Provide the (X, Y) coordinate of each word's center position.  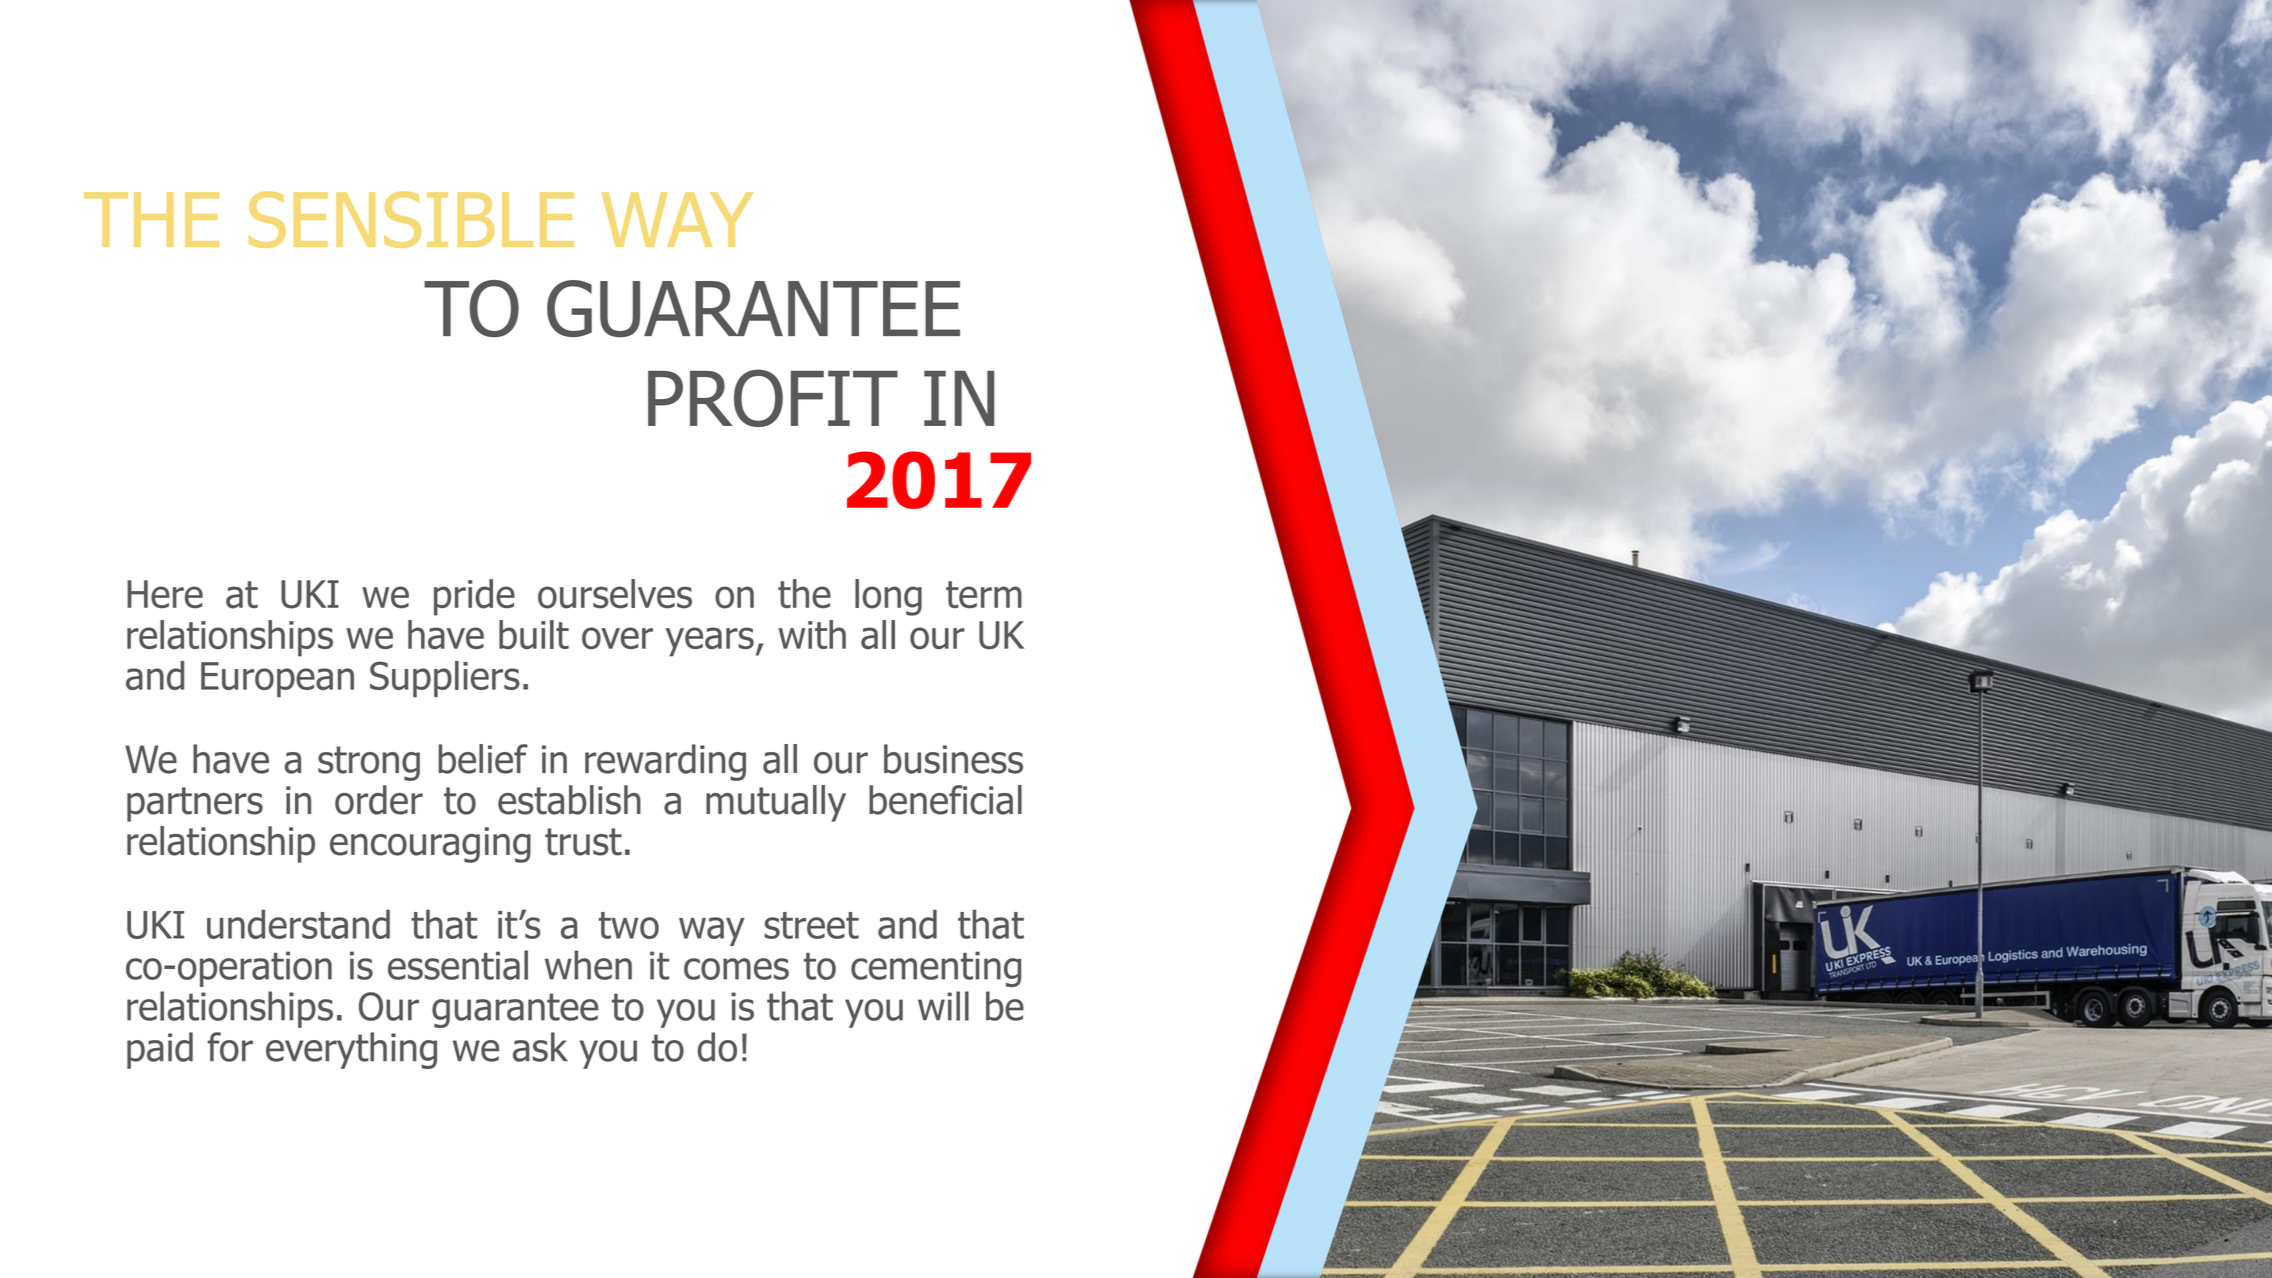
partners (195, 804)
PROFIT (773, 398)
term (984, 595)
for (230, 1047)
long (888, 597)
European (277, 679)
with (812, 634)
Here (165, 594)
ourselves (615, 594)
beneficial (945, 800)
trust (583, 842)
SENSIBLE (411, 219)
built (534, 635)
